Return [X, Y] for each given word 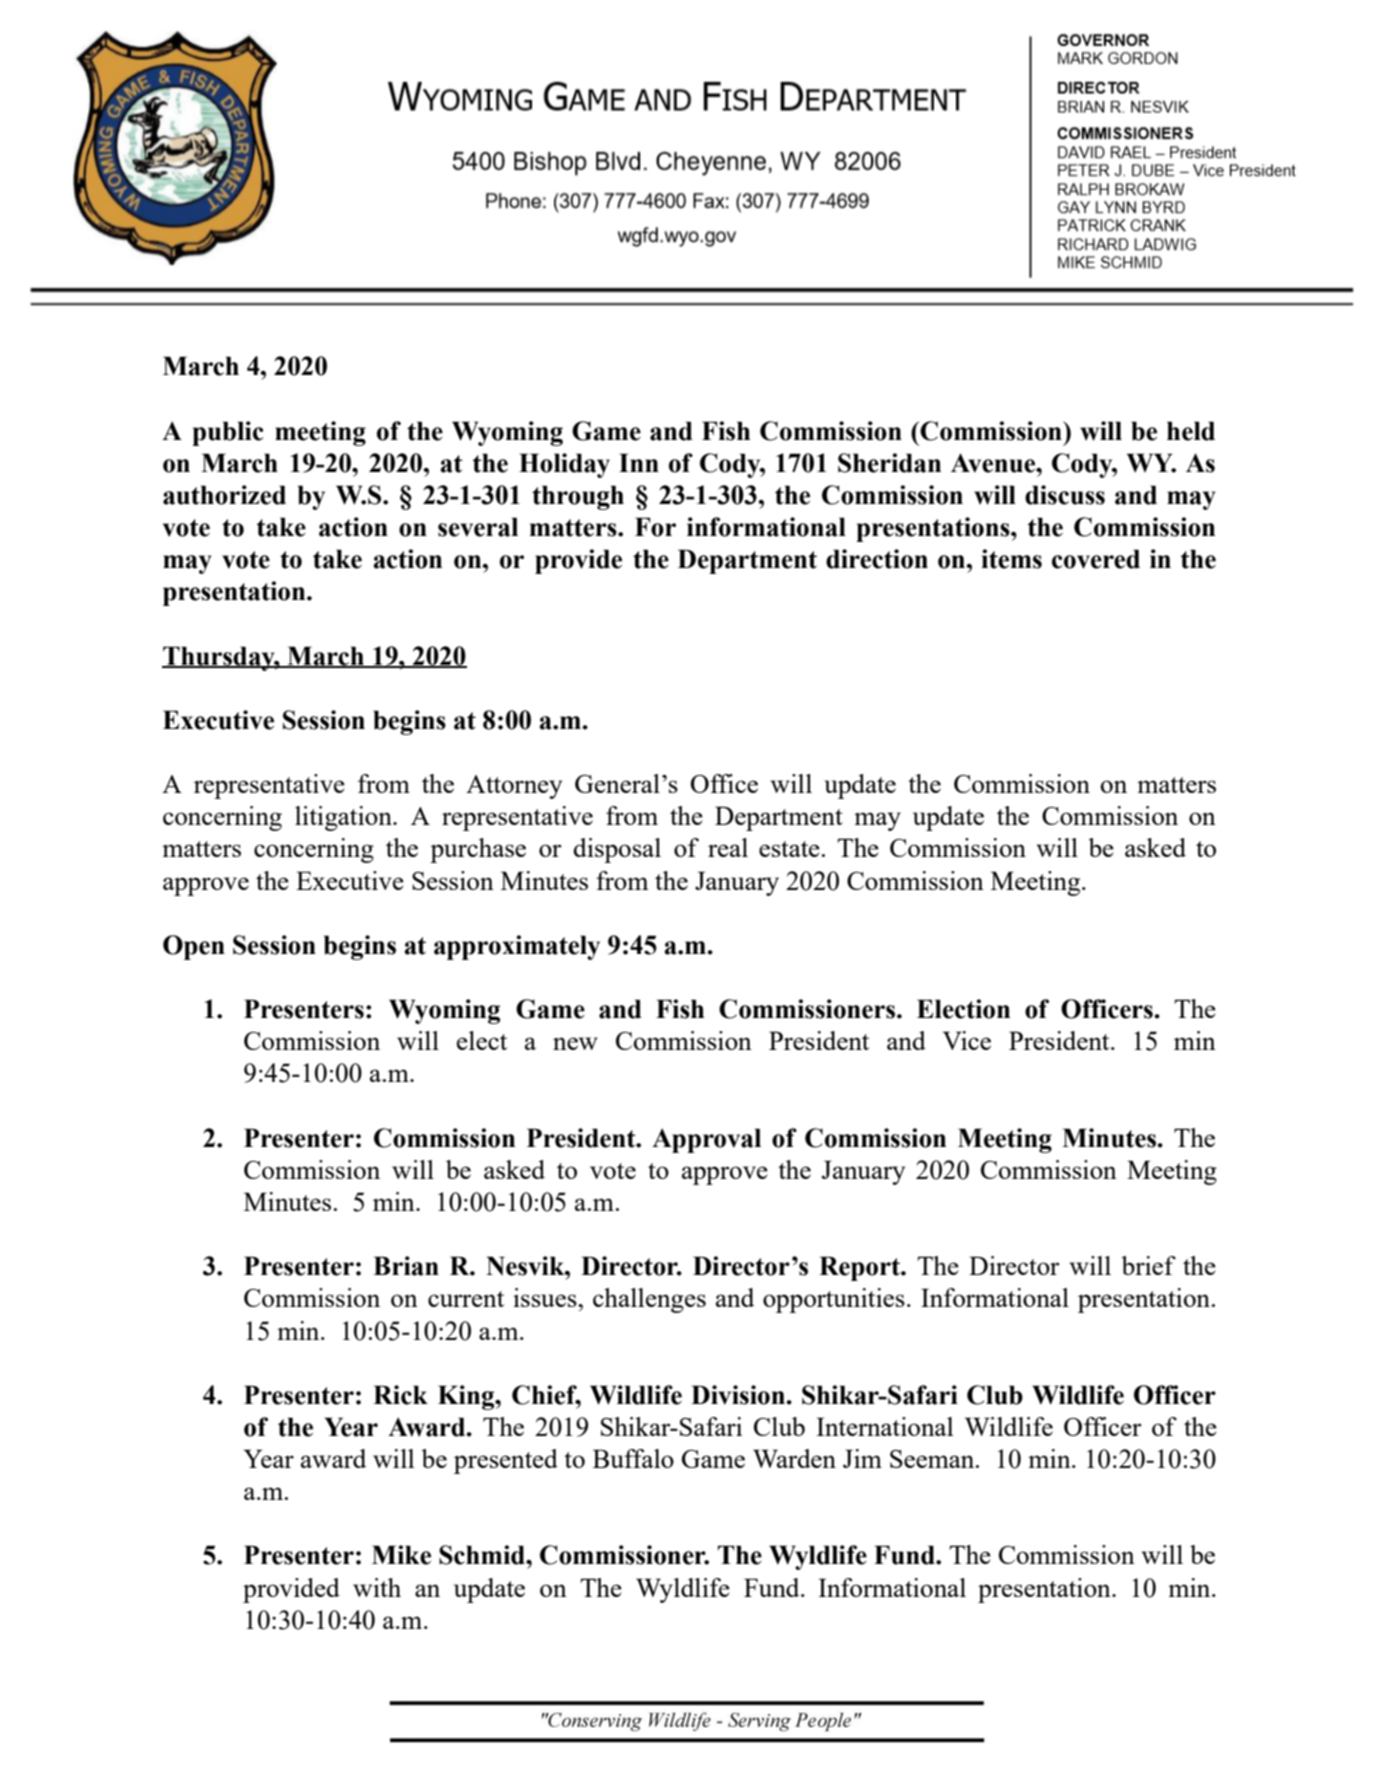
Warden [794, 1458]
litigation [344, 818]
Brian [406, 1266]
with [377, 1587]
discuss [1065, 495]
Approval [706, 1140]
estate [789, 849]
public [228, 433]
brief [1148, 1265]
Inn [639, 462]
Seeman [933, 1459]
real [728, 847]
